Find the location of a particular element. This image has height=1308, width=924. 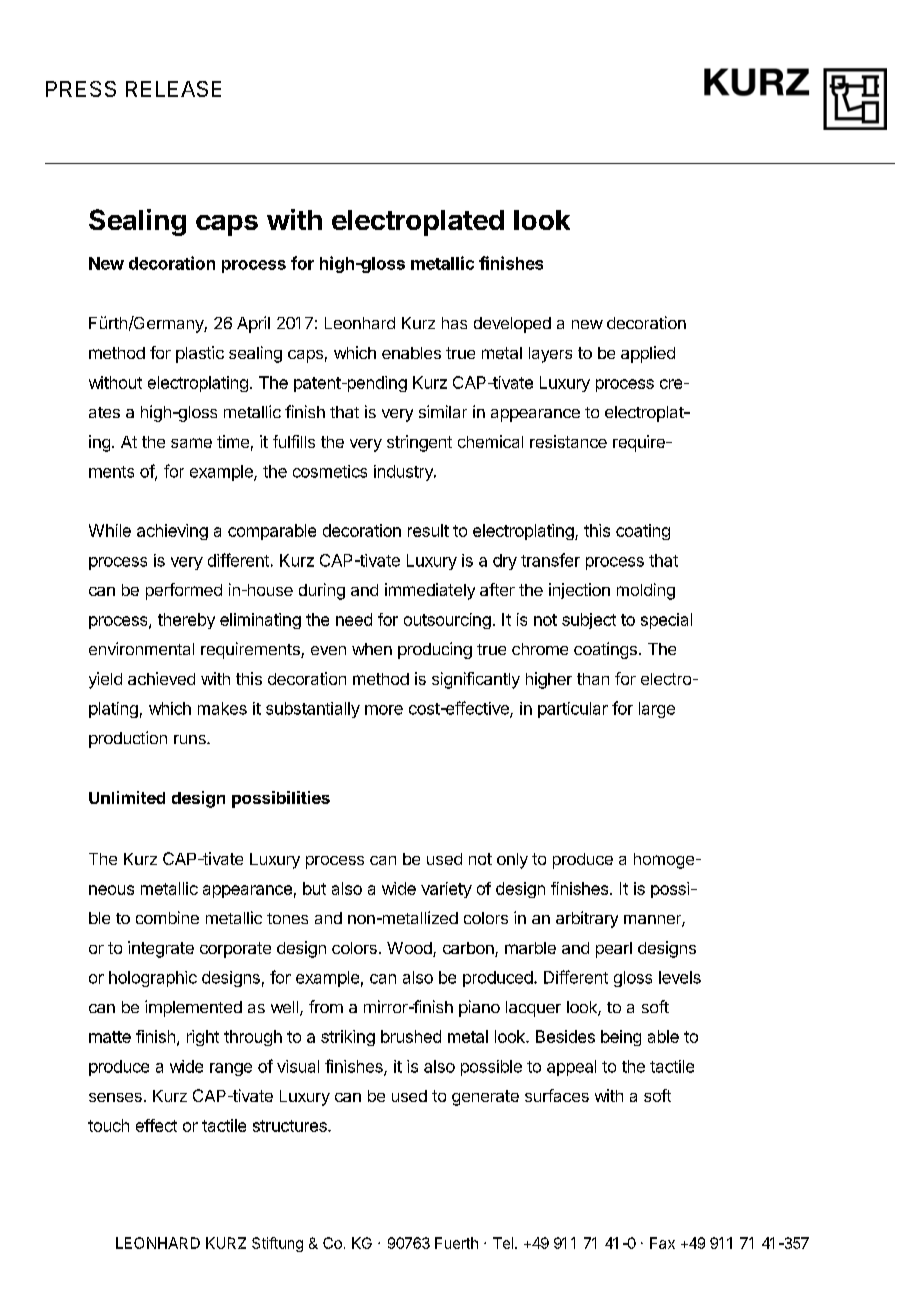

touch is located at coordinates (108, 1125).
